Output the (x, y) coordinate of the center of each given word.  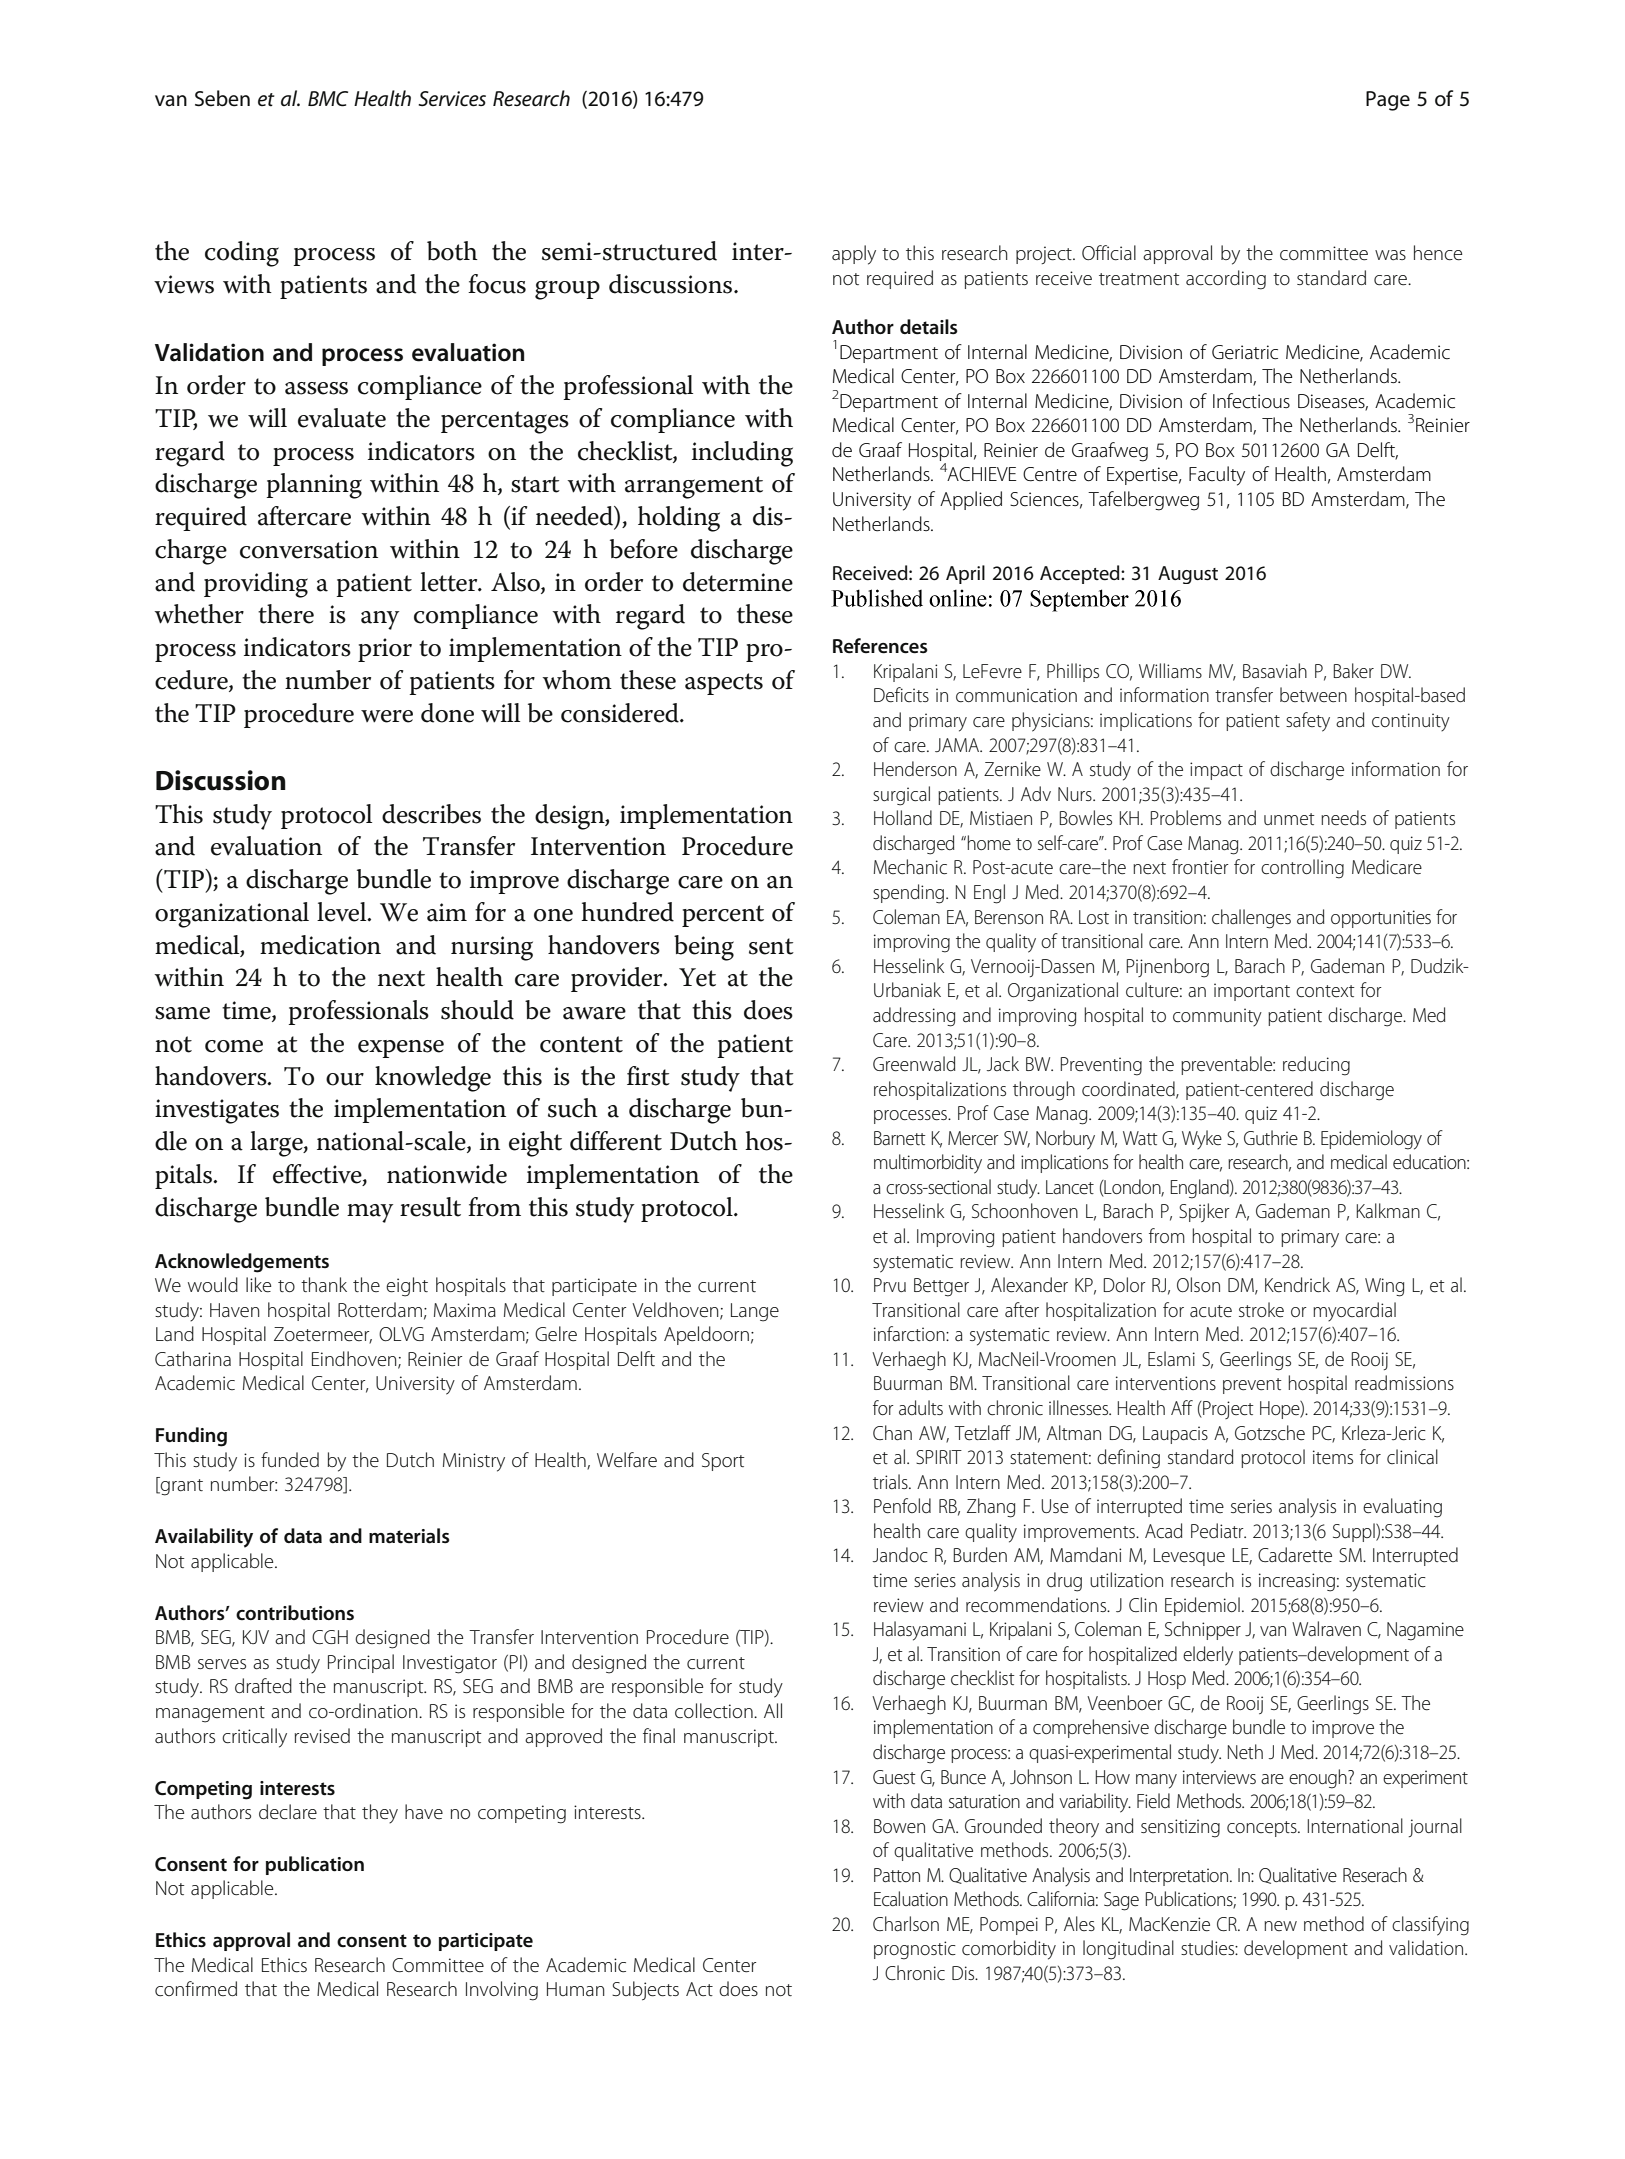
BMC (328, 99)
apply (854, 255)
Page (1388, 101)
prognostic (915, 1950)
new (1280, 1926)
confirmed (196, 1989)
